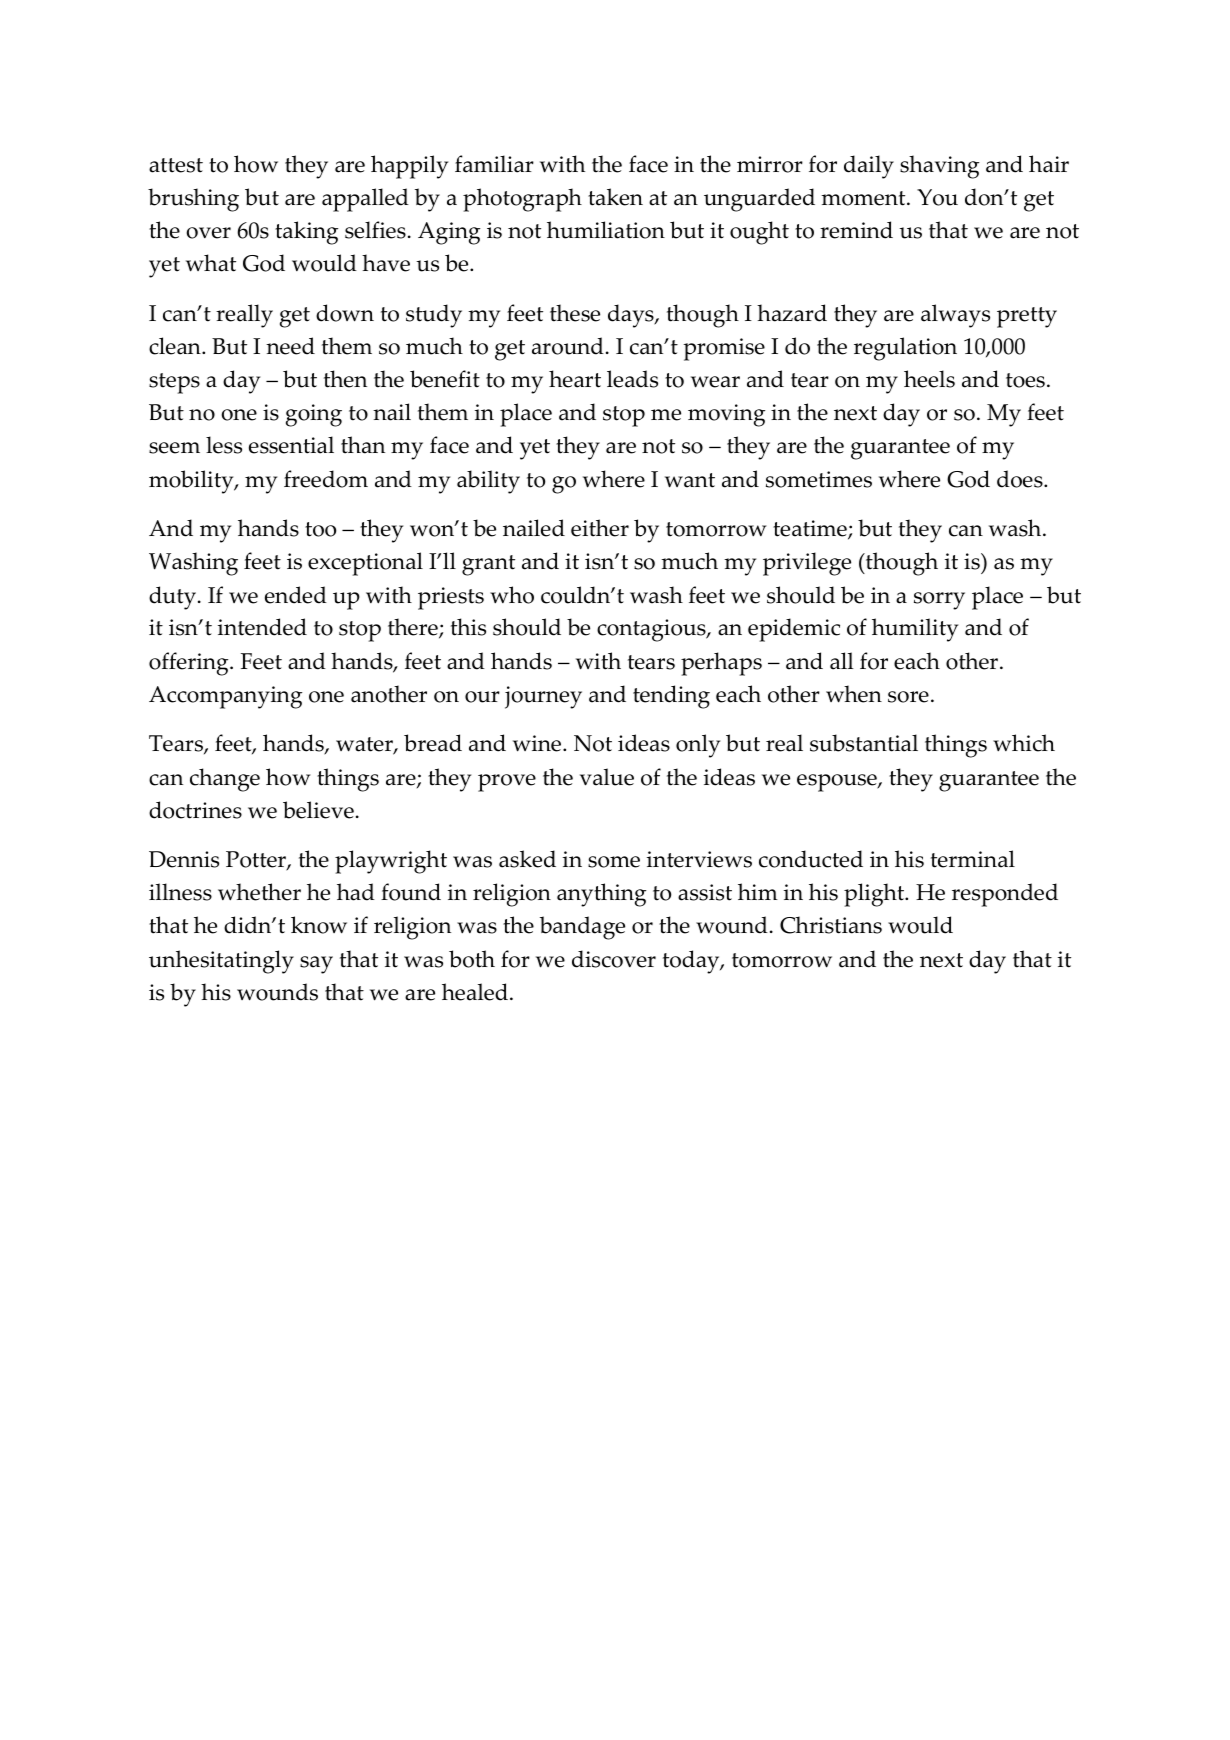 The width and height of the screenshot is (1230, 1740). What do you see at coordinates (193, 200) in the screenshot?
I see `brushing` at bounding box center [193, 200].
